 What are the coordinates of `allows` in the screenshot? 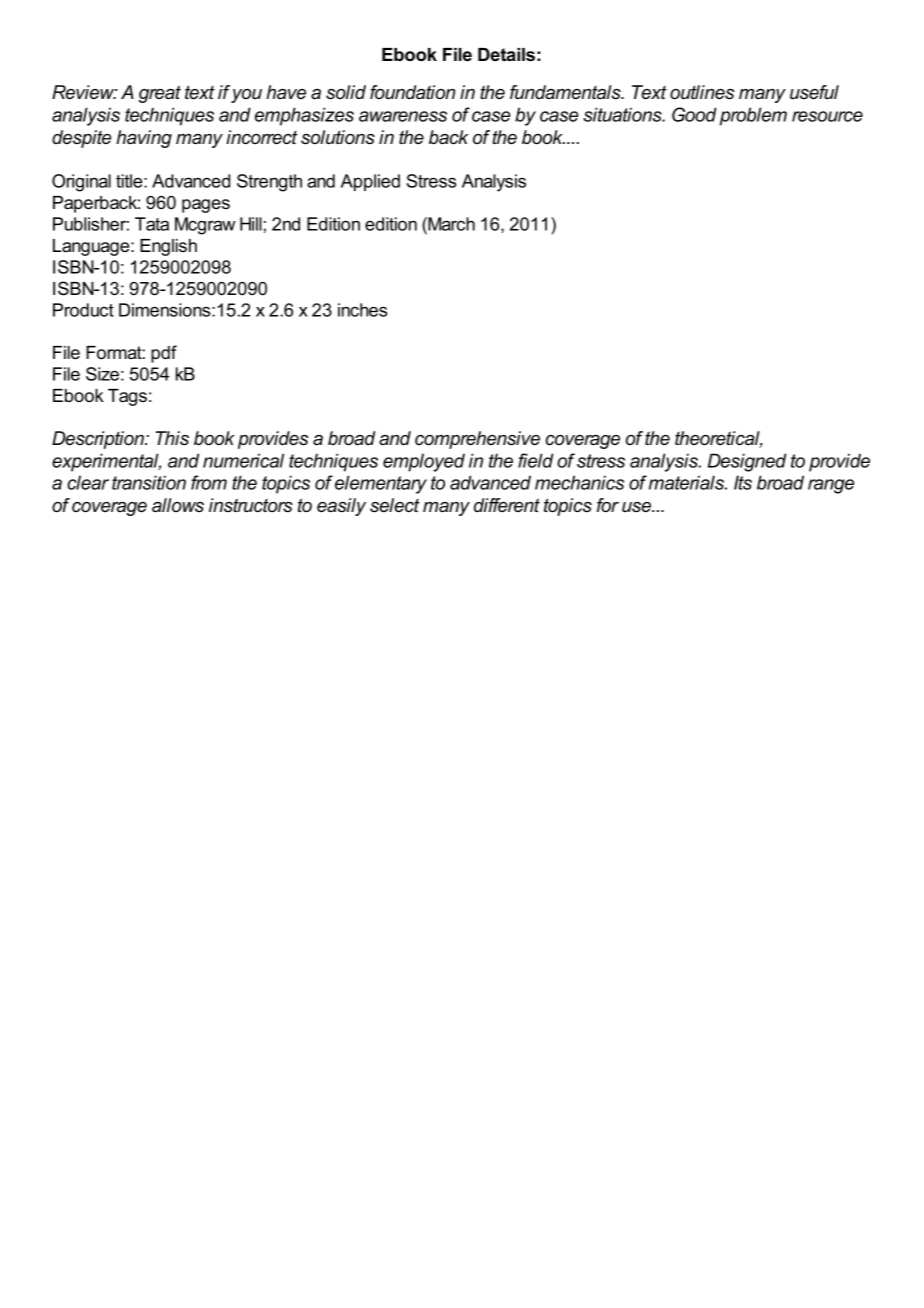 It's located at (178, 505).
